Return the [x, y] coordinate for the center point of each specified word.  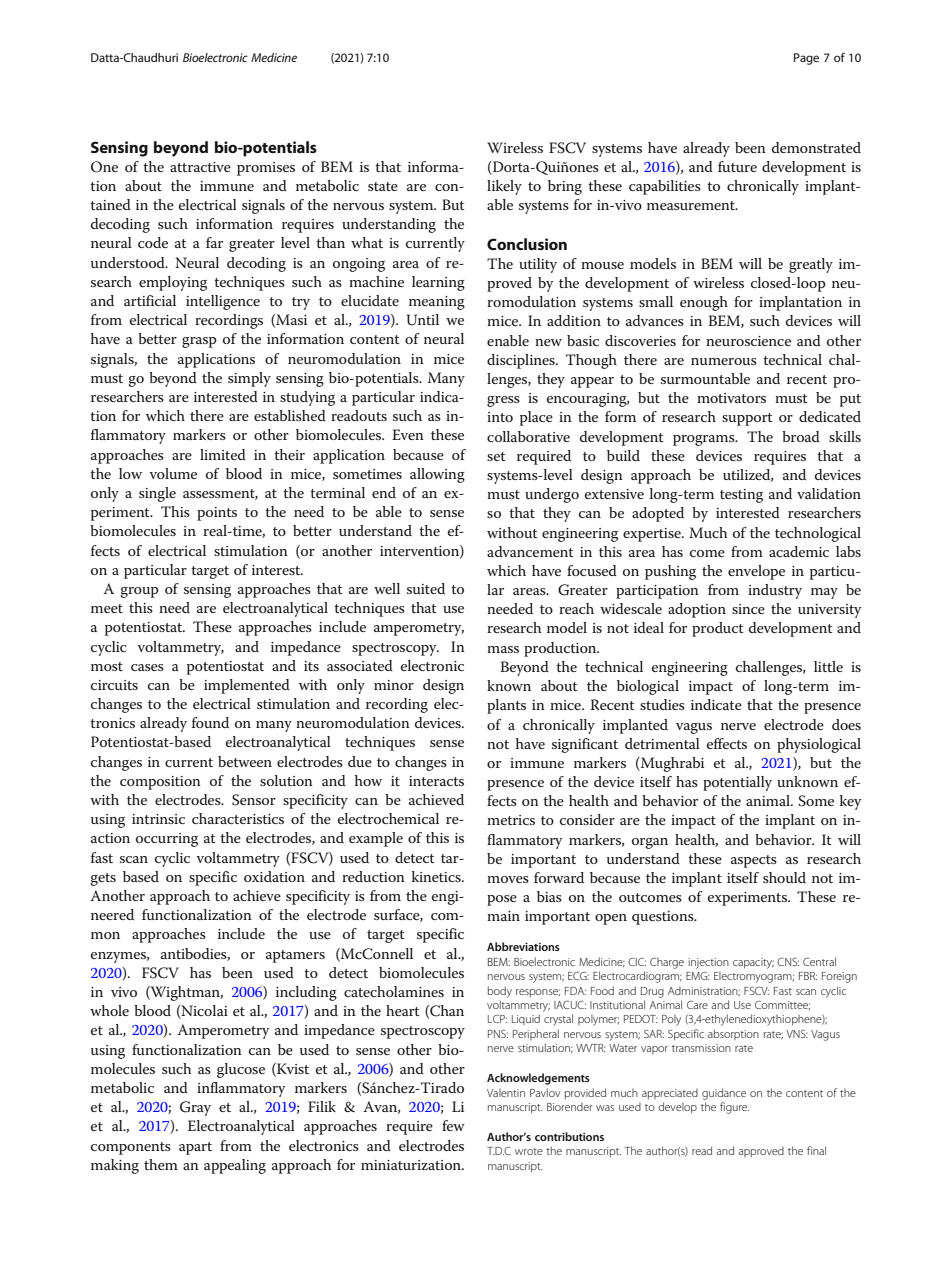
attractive [200, 167]
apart [195, 1148]
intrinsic [158, 819]
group [139, 592]
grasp [199, 342]
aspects [754, 861]
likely [504, 187]
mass [503, 649]
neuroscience [748, 341]
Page [806, 59]
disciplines [522, 361]
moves [508, 879]
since [748, 609]
